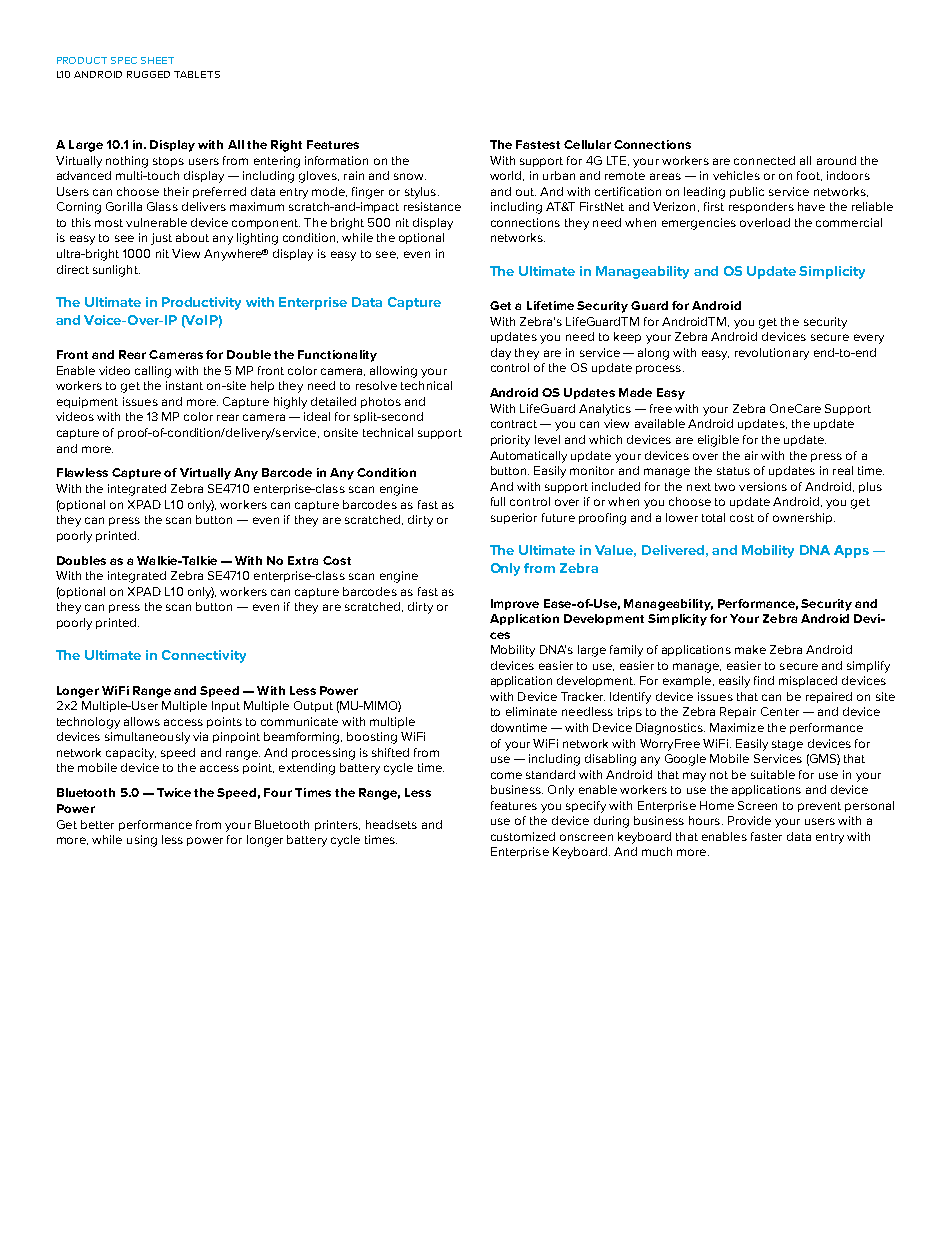  What do you see at coordinates (523, 836) in the document?
I see `customized` at bounding box center [523, 836].
